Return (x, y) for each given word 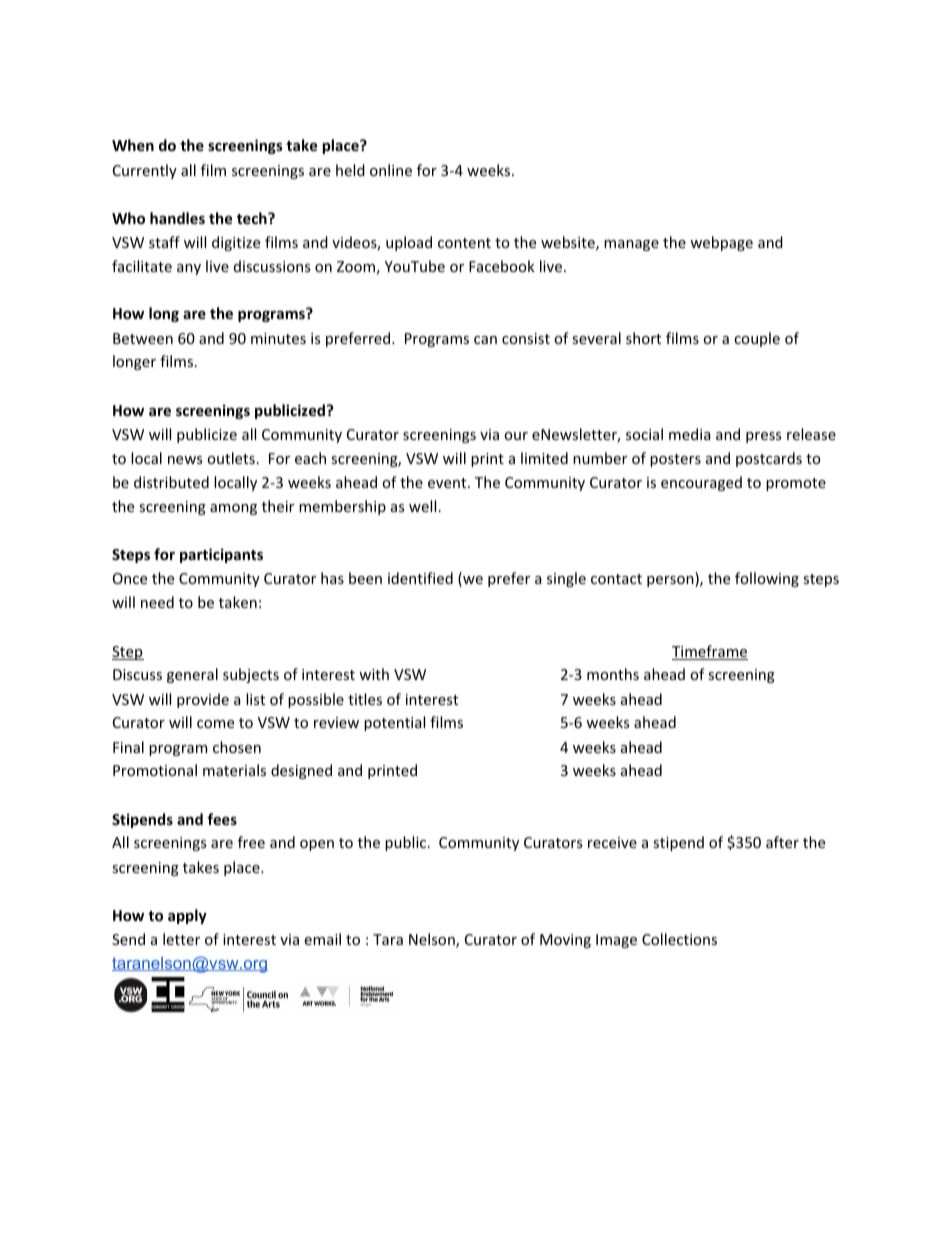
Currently (145, 171)
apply (187, 916)
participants (221, 555)
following (767, 579)
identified (420, 578)
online (391, 170)
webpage (721, 243)
